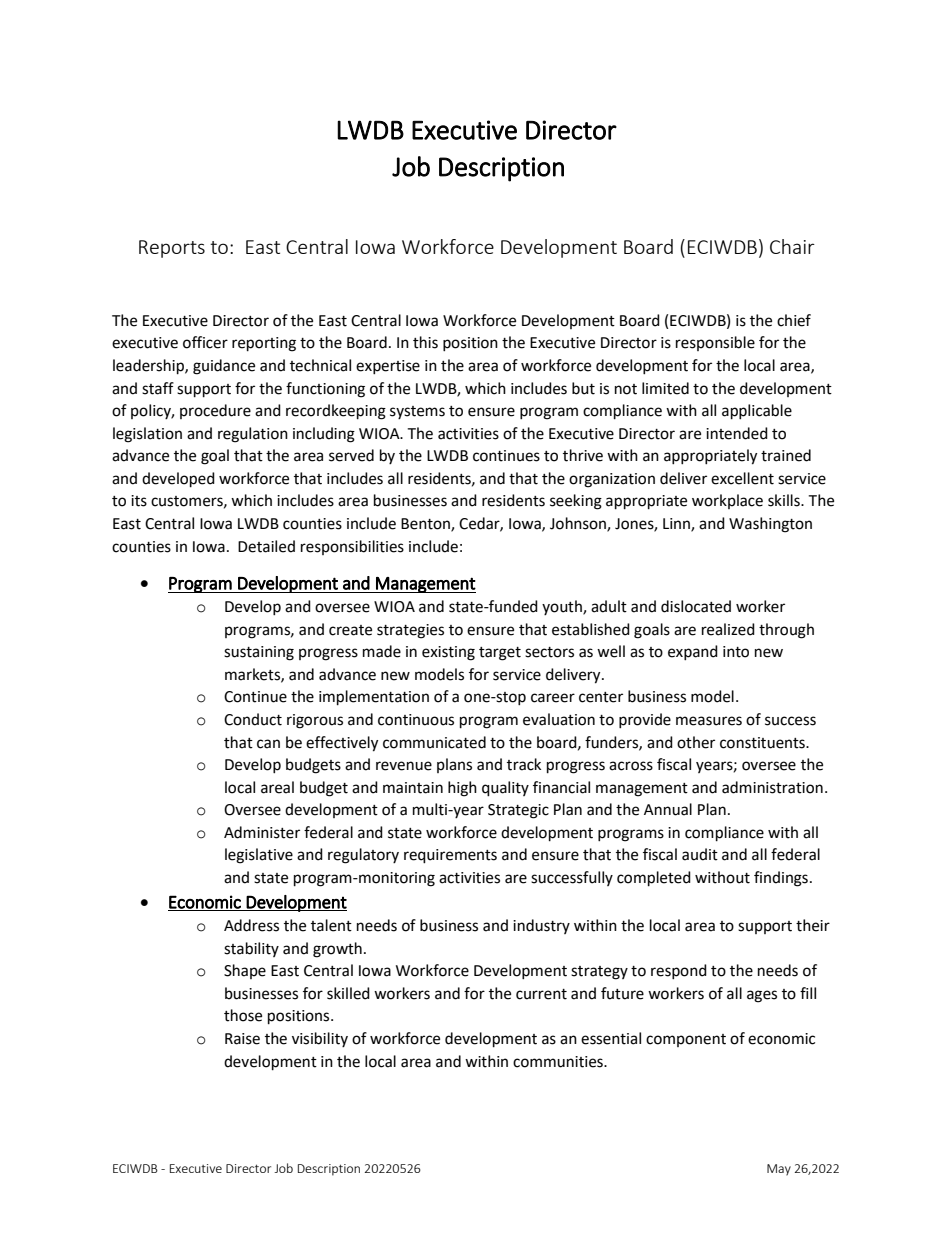  Describe the element at coordinates (172, 249) in the screenshot. I see `Reports` at that location.
